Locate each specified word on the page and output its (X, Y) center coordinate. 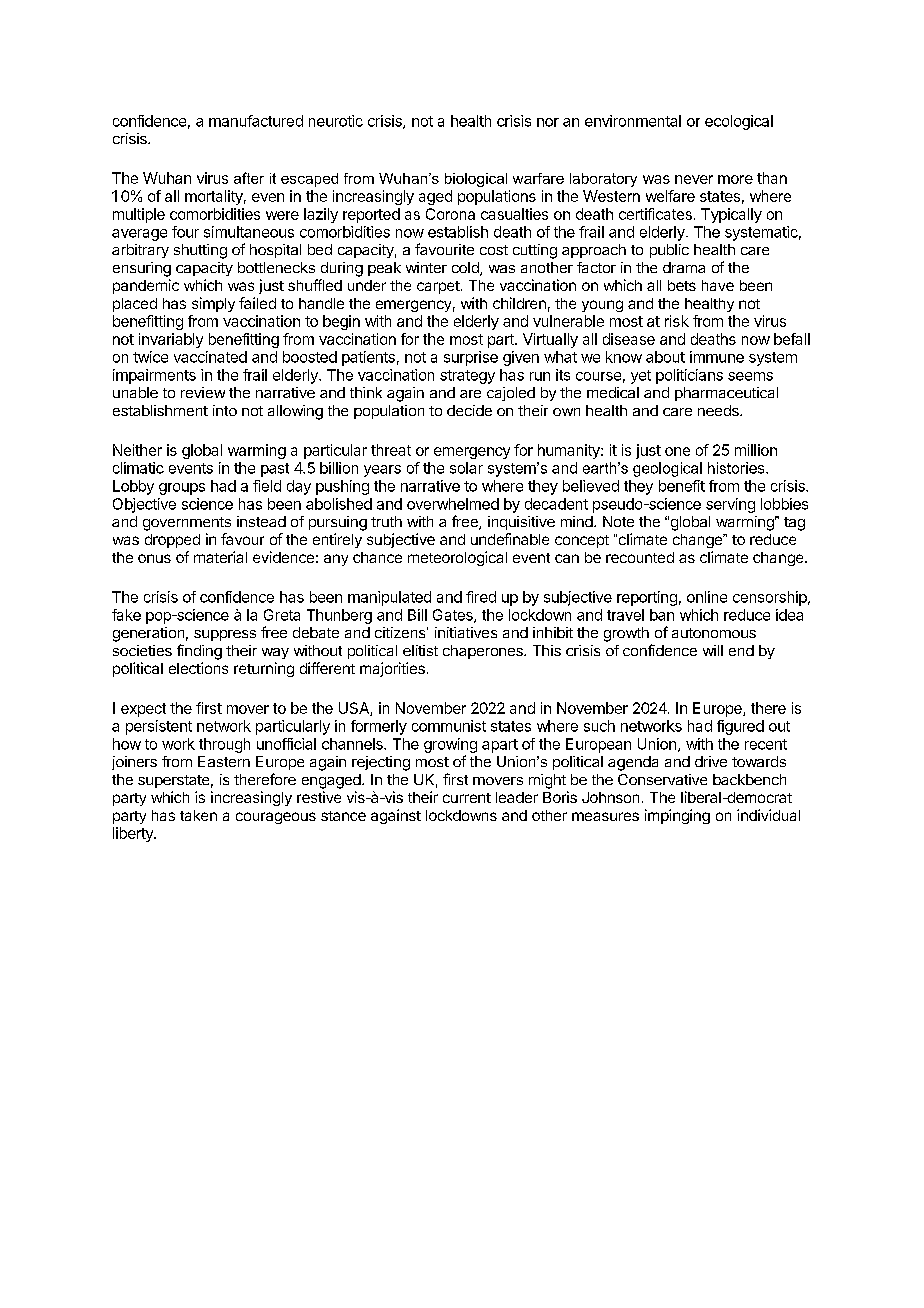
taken (198, 815)
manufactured (256, 121)
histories (737, 468)
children (519, 303)
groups (182, 489)
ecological (739, 122)
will (713, 650)
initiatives (466, 632)
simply (213, 304)
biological (476, 180)
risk (677, 321)
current (467, 798)
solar (466, 468)
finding (199, 652)
